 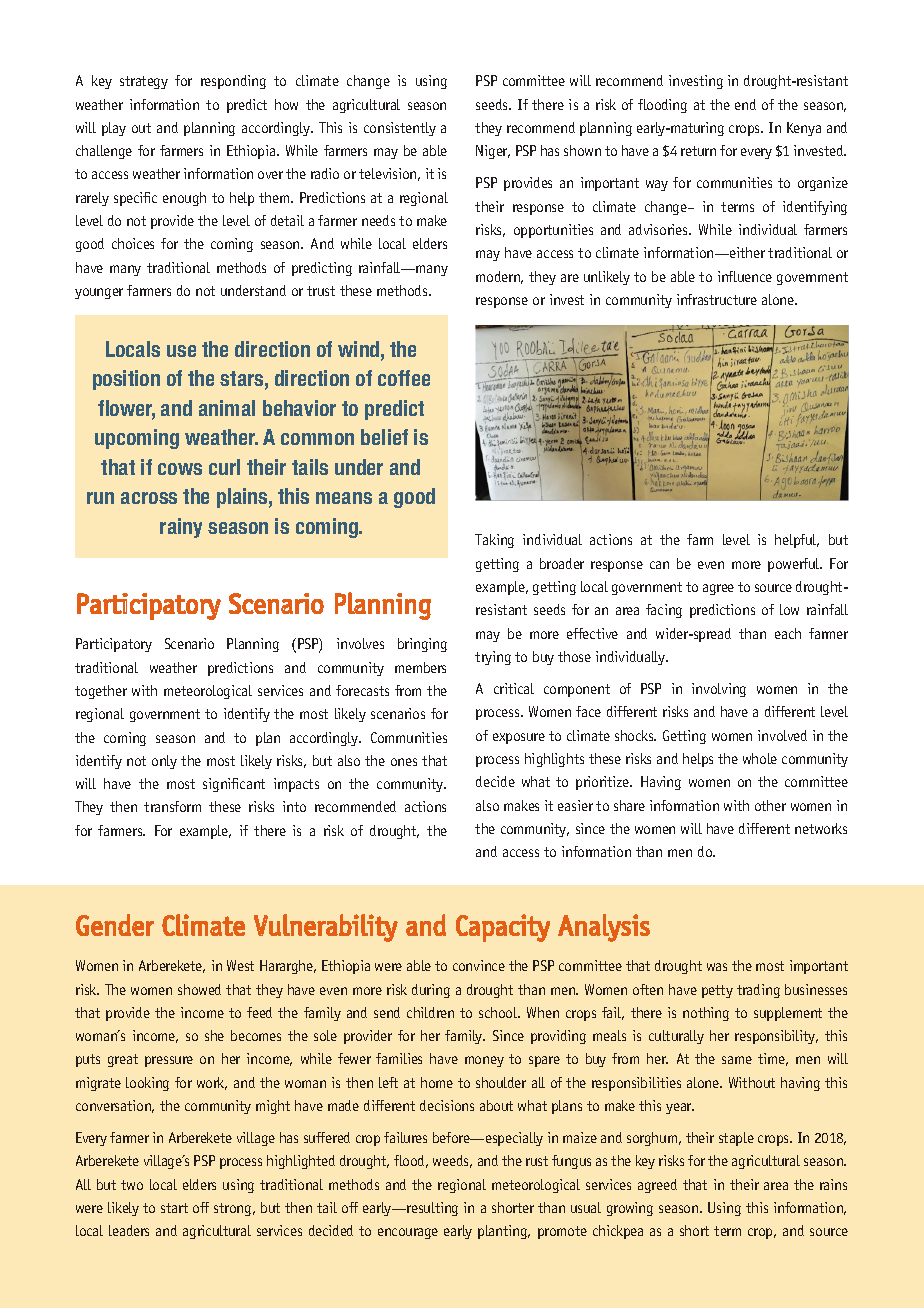 I want to click on Kenya, so click(x=804, y=129).
